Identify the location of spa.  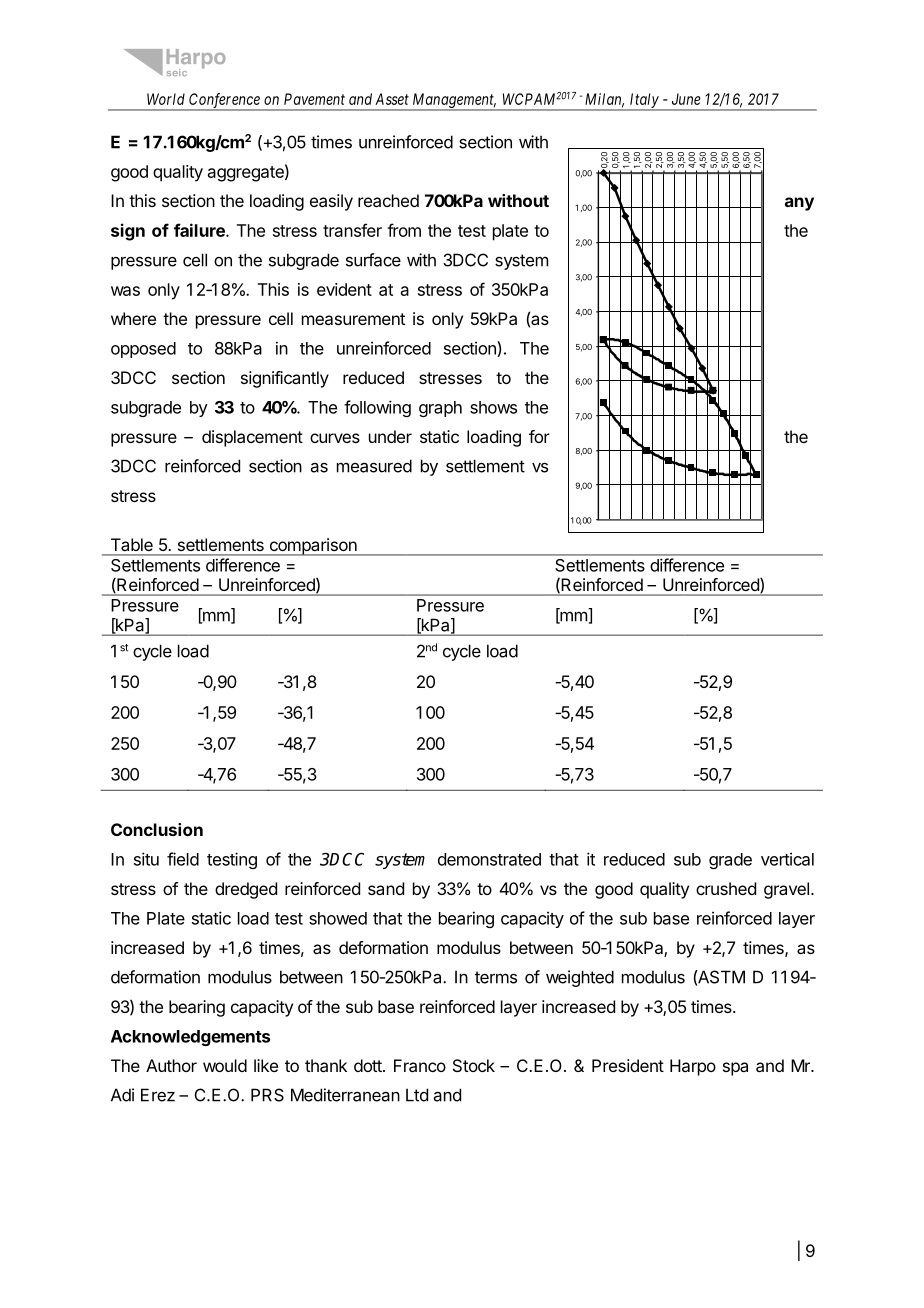
(735, 1069).
